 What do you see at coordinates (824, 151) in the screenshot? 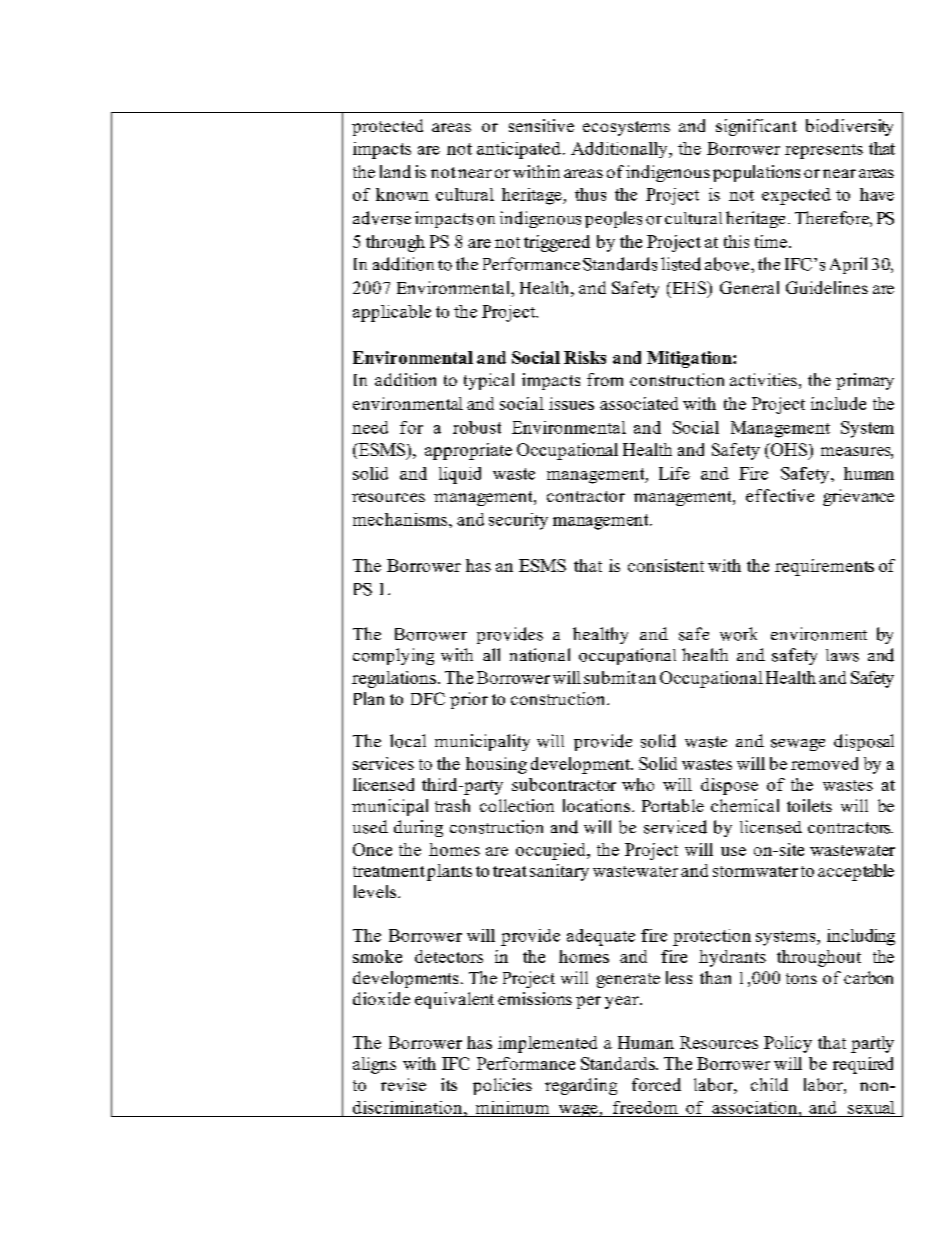
I see `represents` at bounding box center [824, 151].
